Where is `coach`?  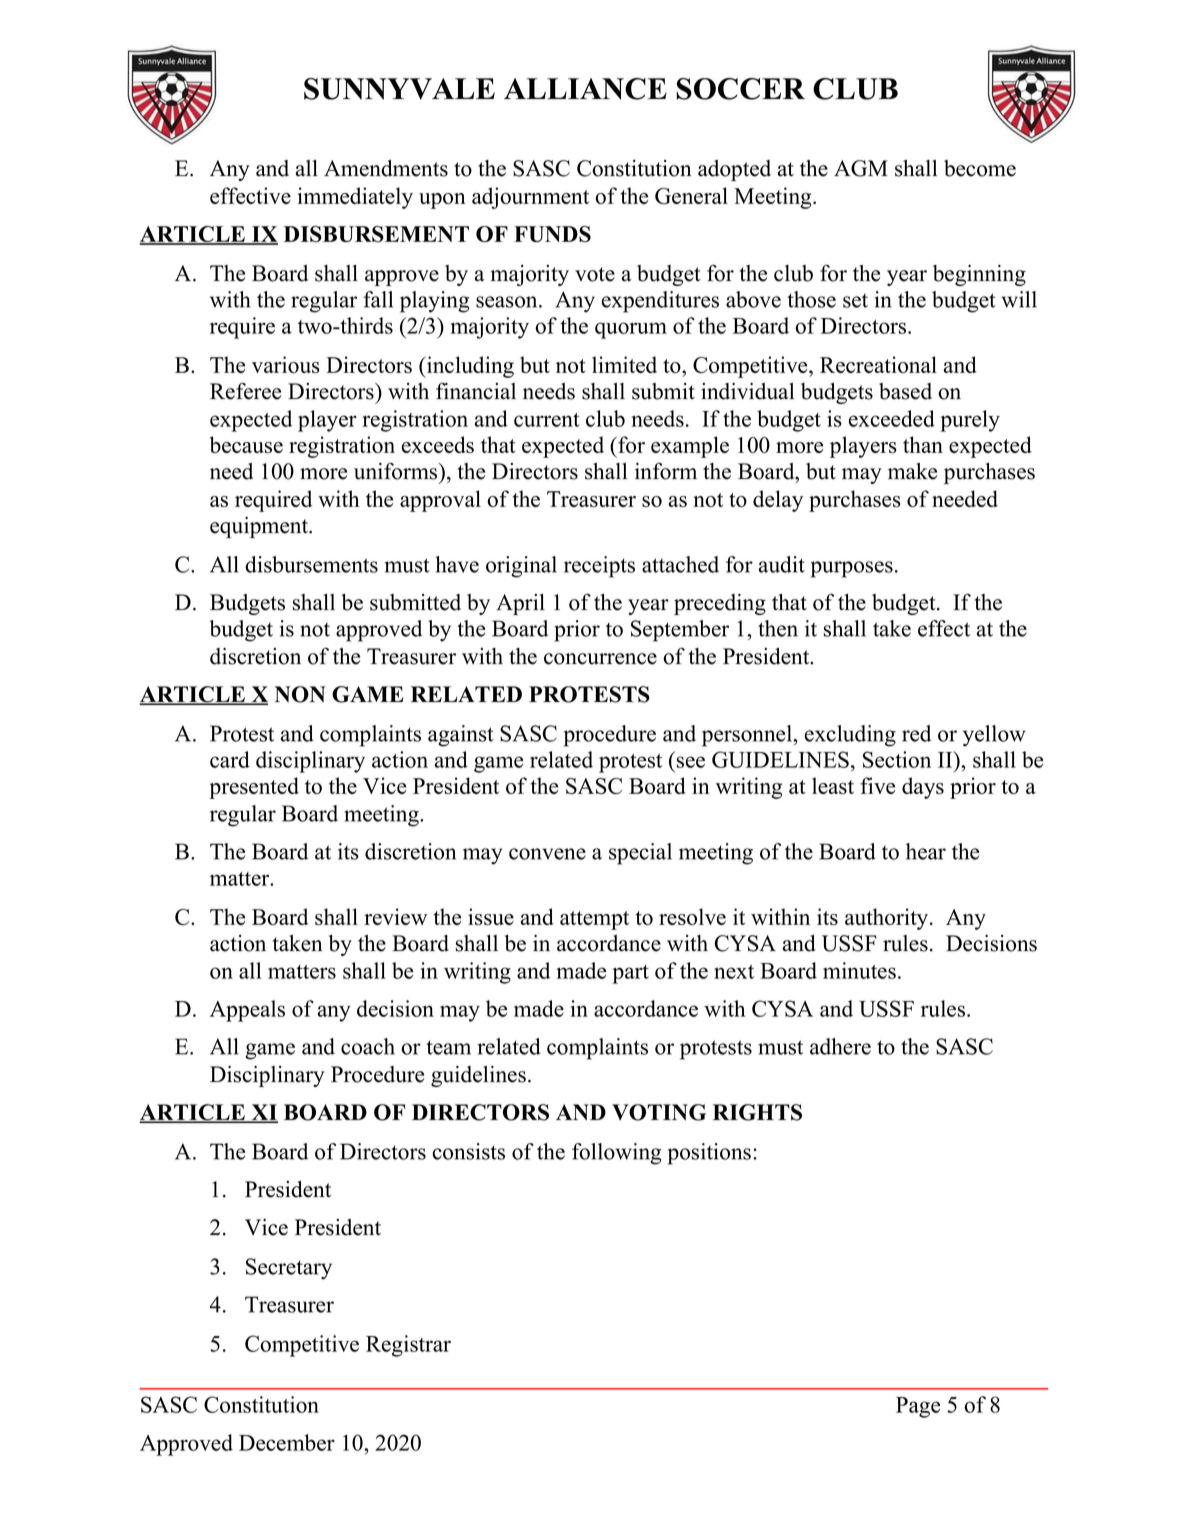 coach is located at coordinates (368, 1046).
